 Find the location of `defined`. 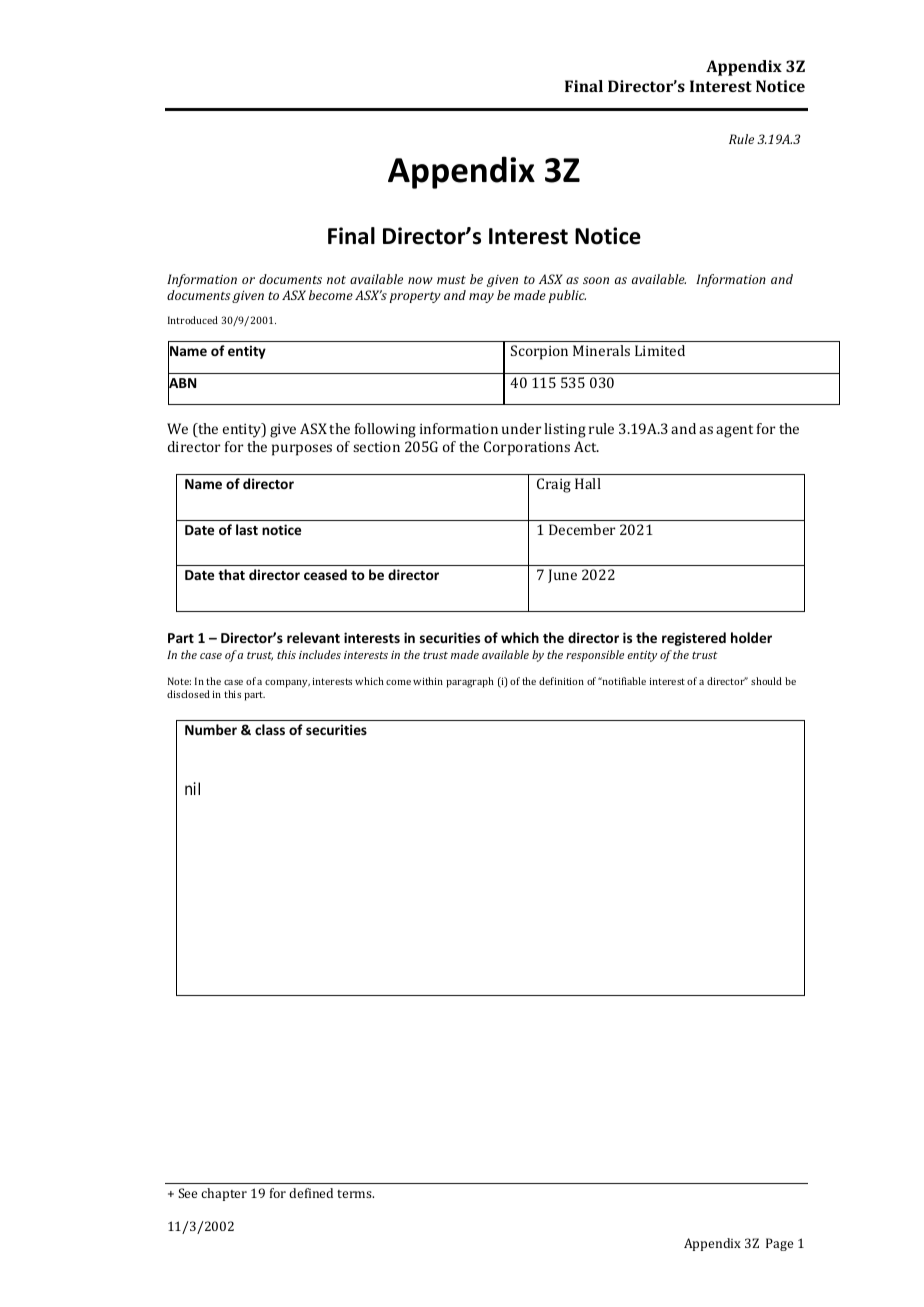

defined is located at coordinates (311, 1193).
